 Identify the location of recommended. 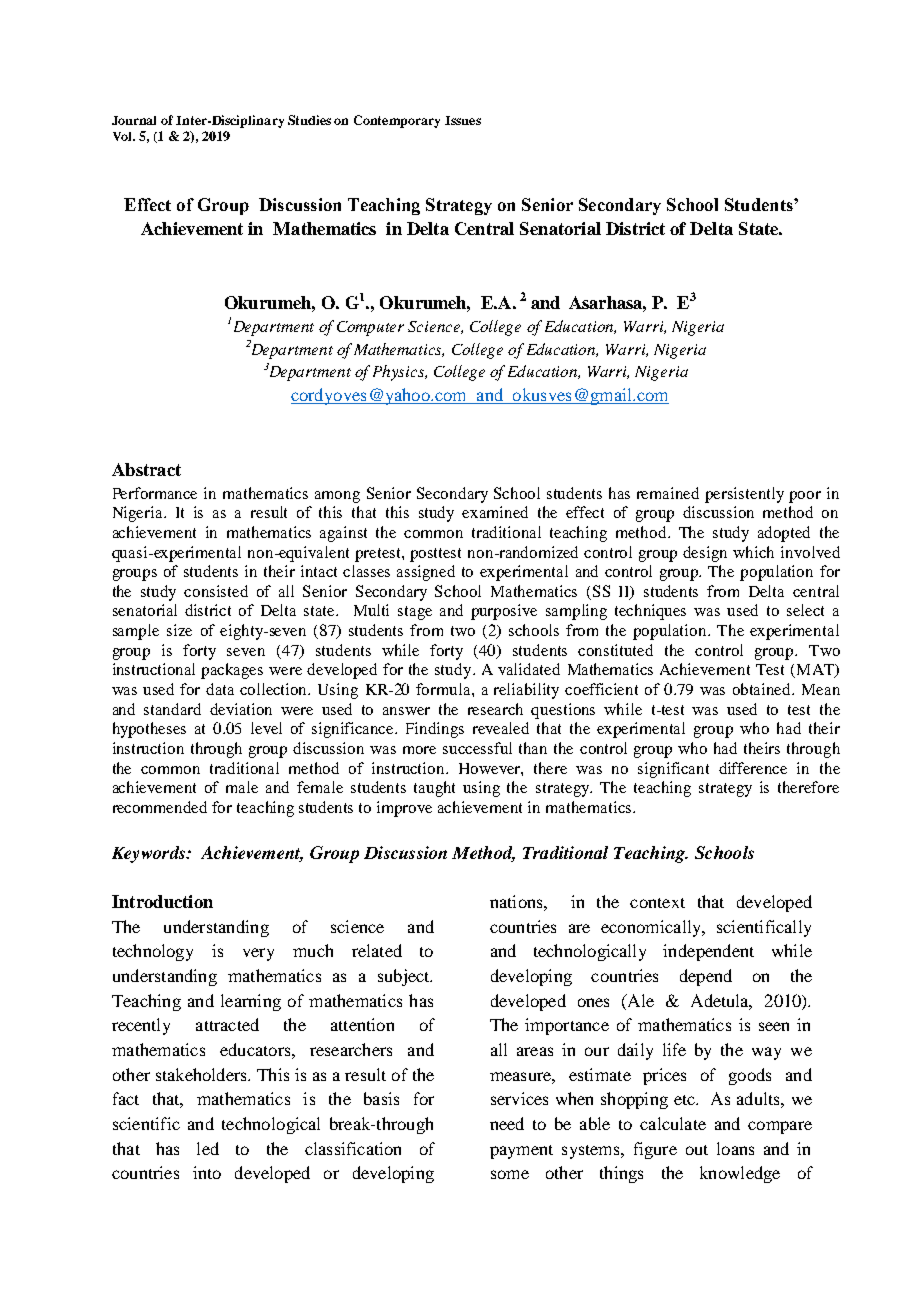
(160, 807).
